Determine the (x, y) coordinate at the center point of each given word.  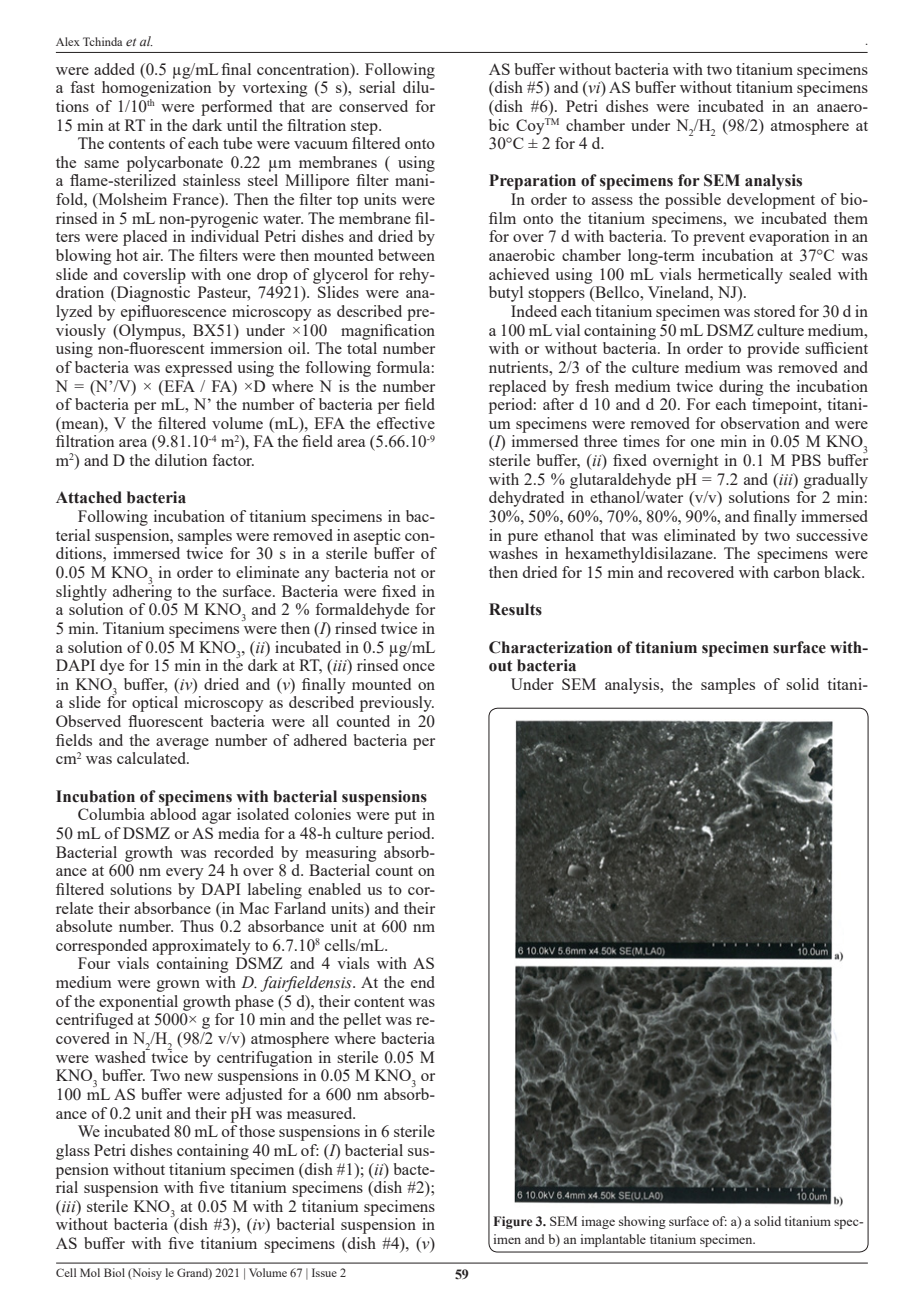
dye (112, 667)
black (844, 572)
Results (515, 609)
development (771, 201)
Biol (114, 1272)
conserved (373, 106)
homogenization (156, 89)
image (598, 1222)
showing (642, 1222)
